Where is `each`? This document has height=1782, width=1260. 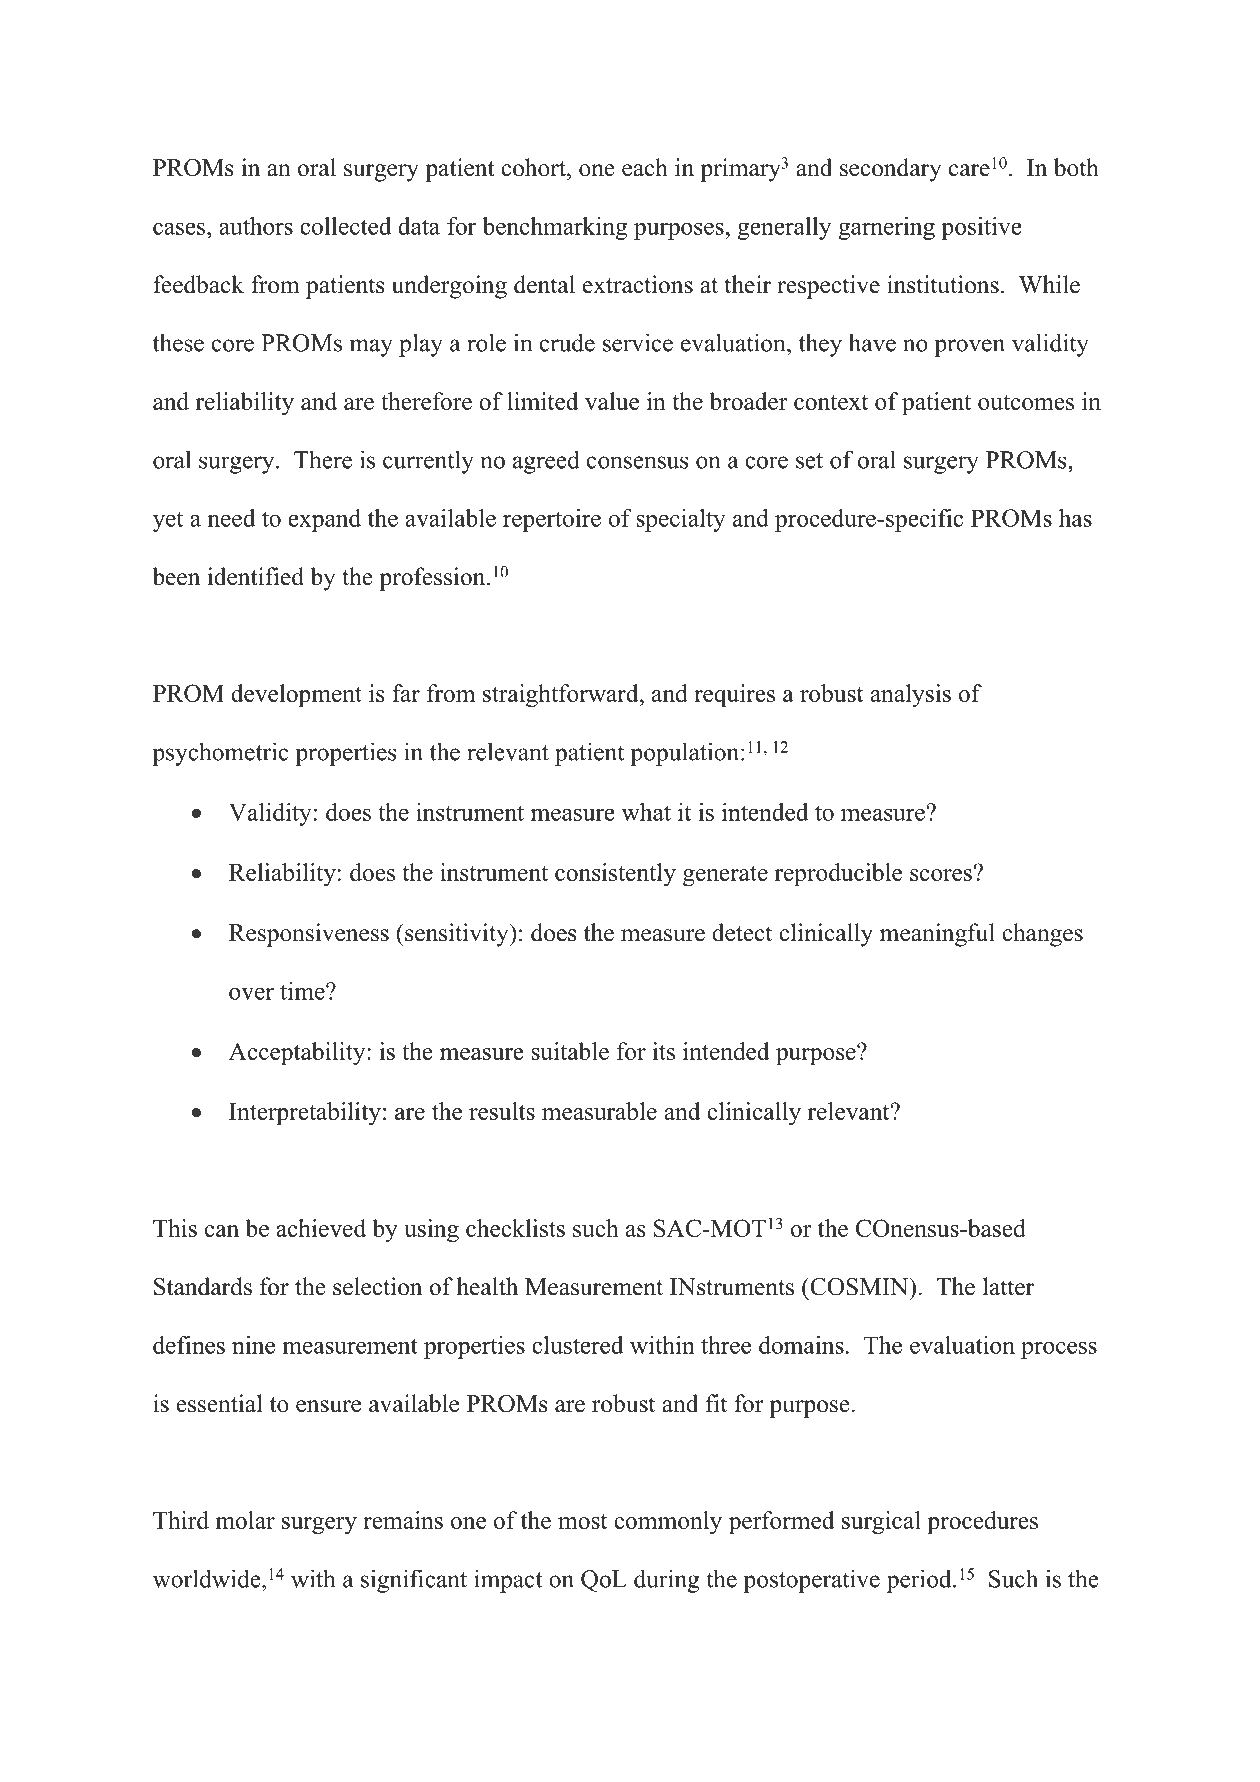 each is located at coordinates (645, 167).
